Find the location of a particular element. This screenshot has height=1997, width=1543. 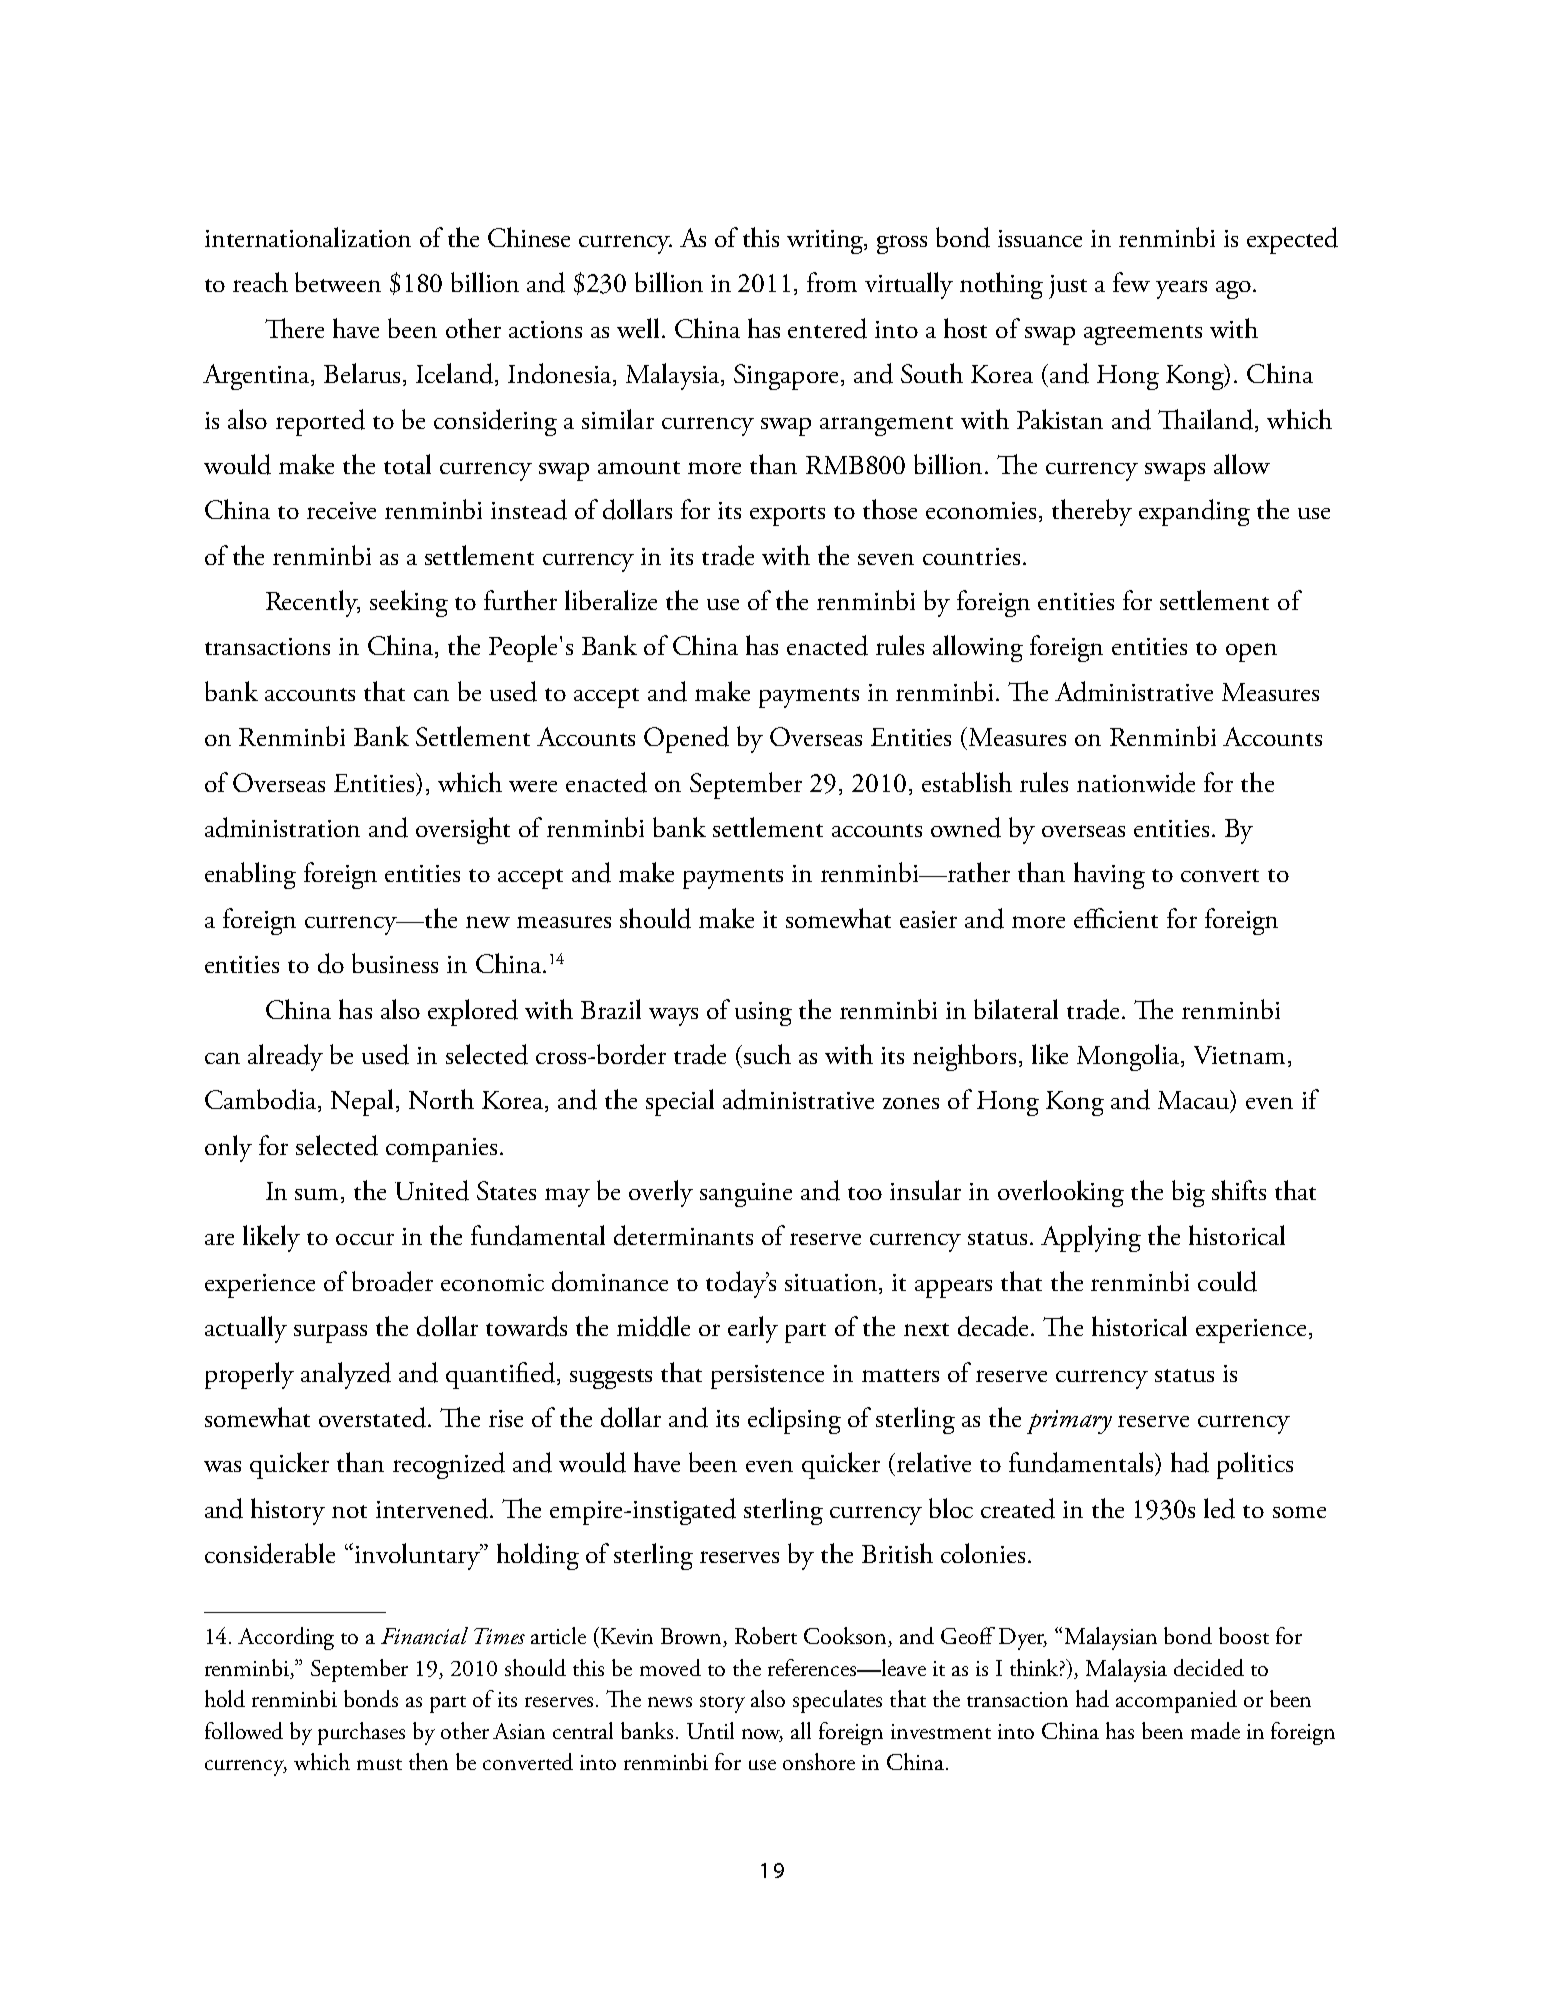

from is located at coordinates (832, 282).
